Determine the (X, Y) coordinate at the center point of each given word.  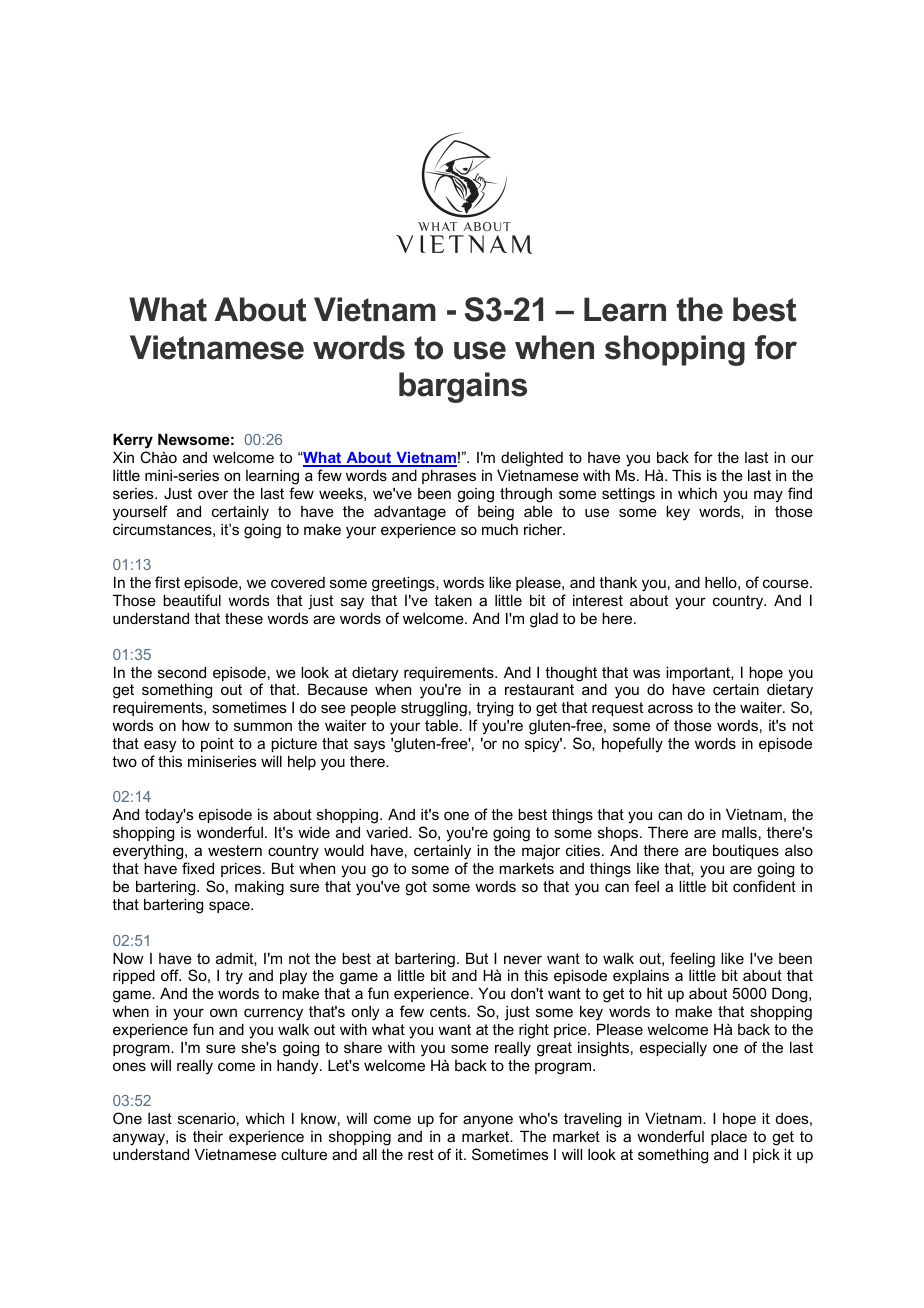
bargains (463, 387)
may (768, 496)
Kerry (133, 441)
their (208, 1136)
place (729, 1137)
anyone (488, 1121)
